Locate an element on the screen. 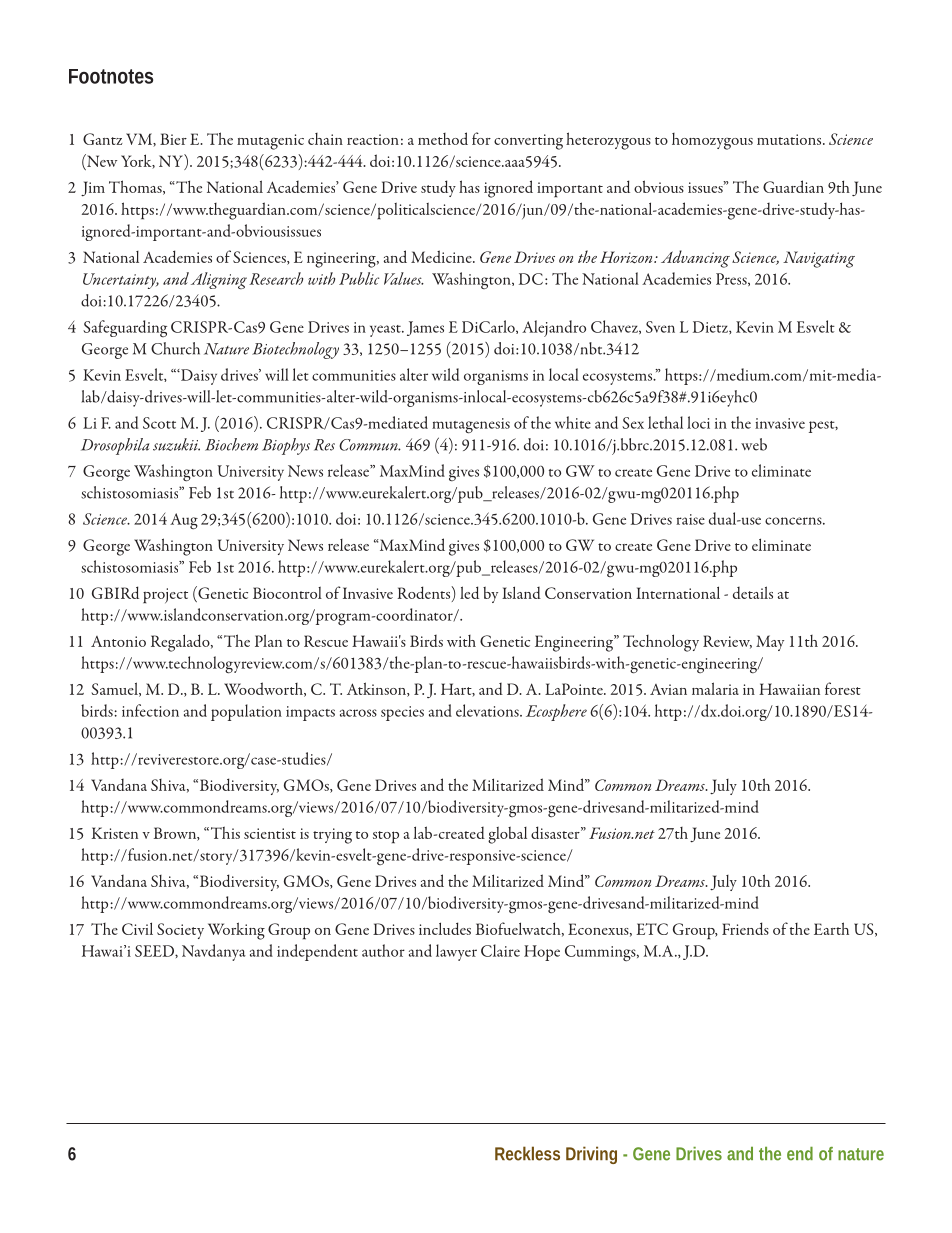  Church is located at coordinates (175, 348).
